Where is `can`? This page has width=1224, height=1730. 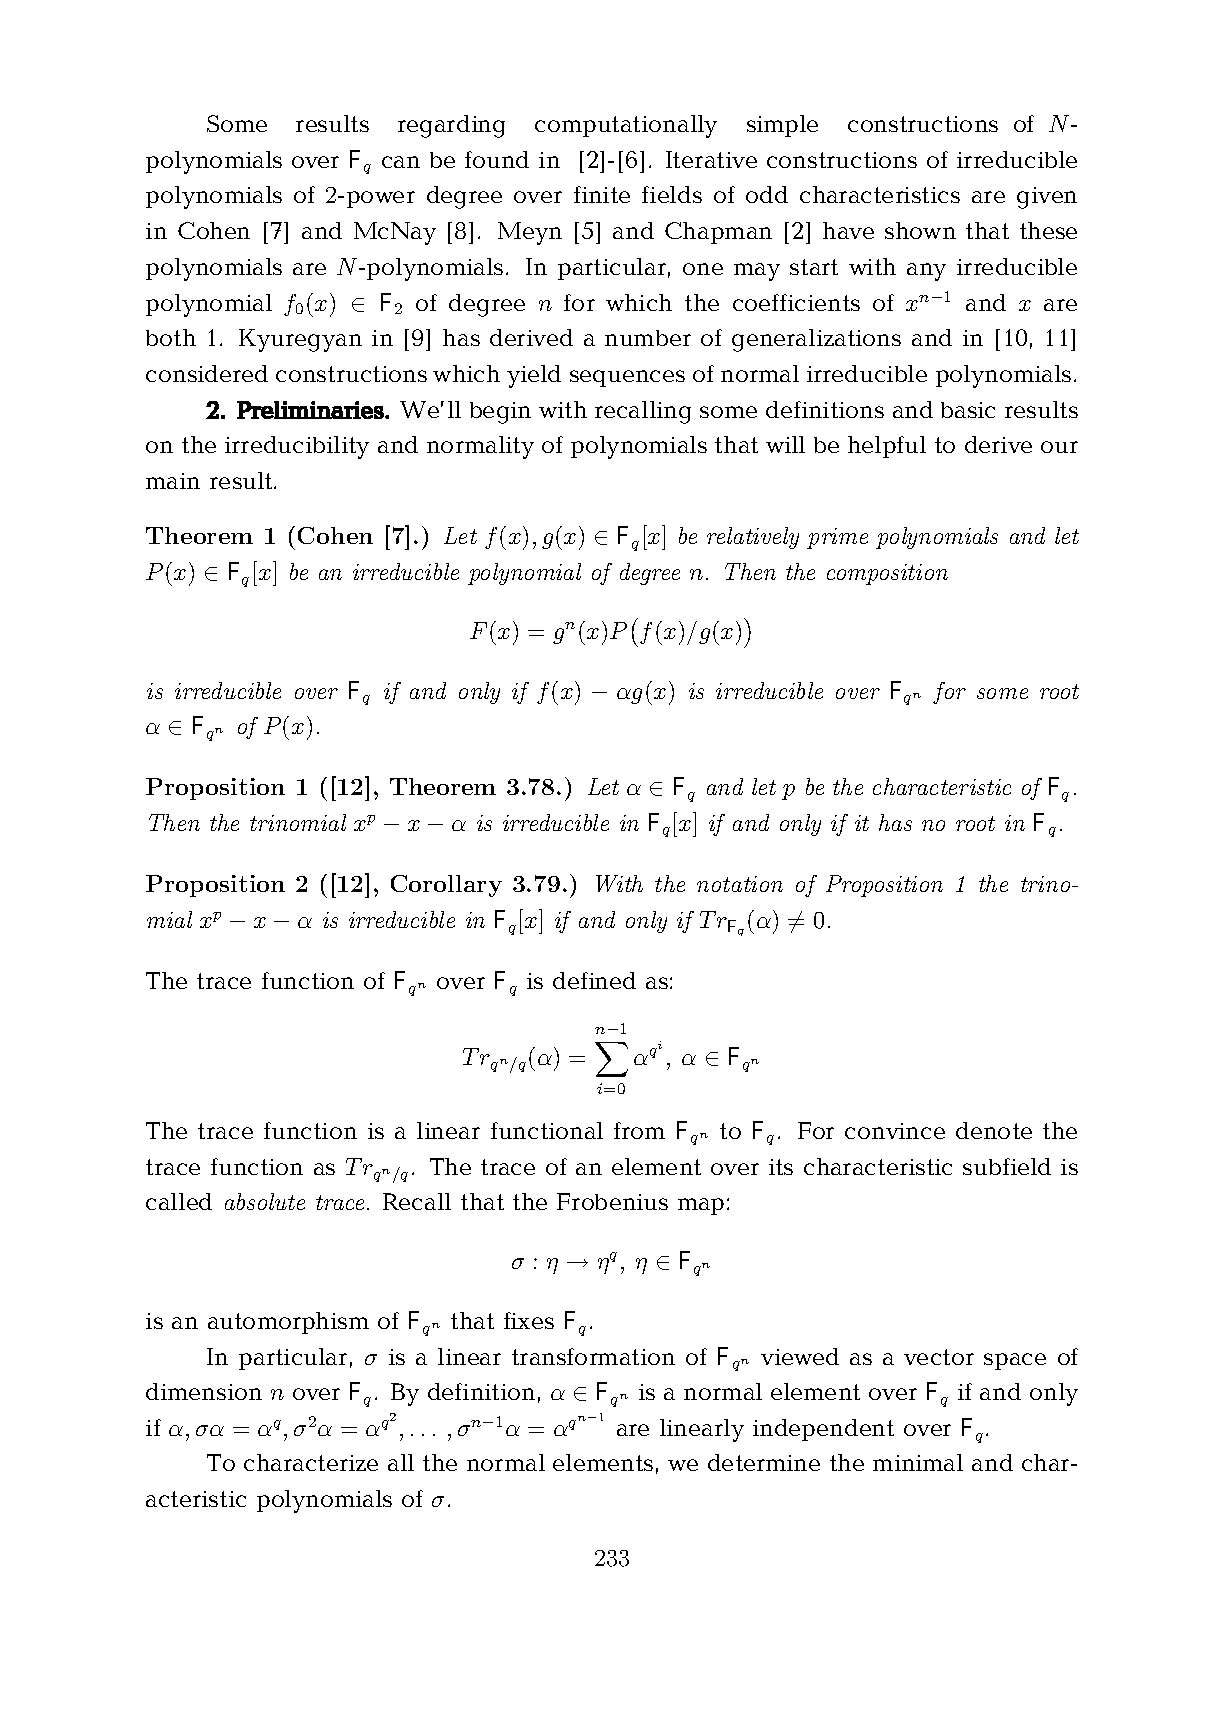 can is located at coordinates (401, 162).
